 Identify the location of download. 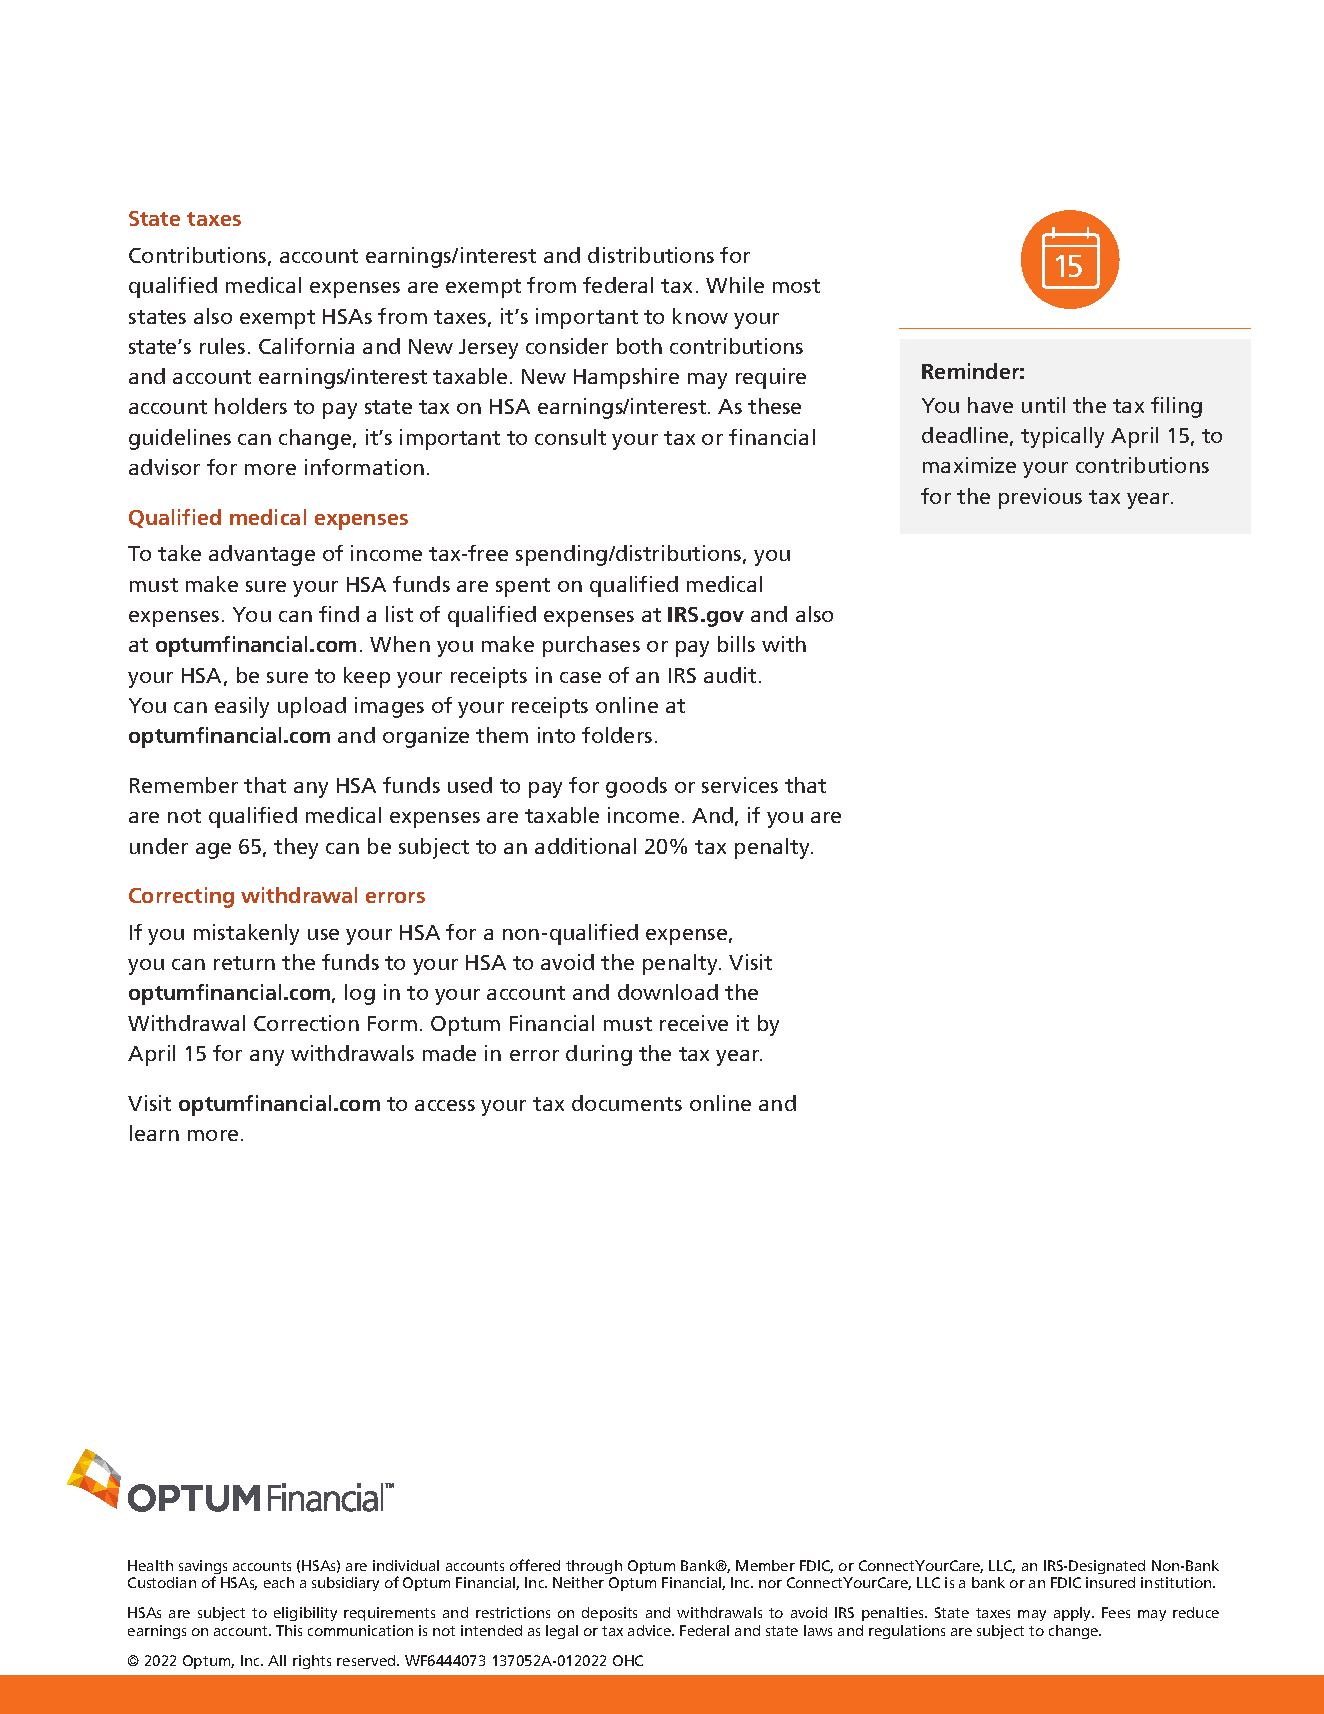
(668, 992).
